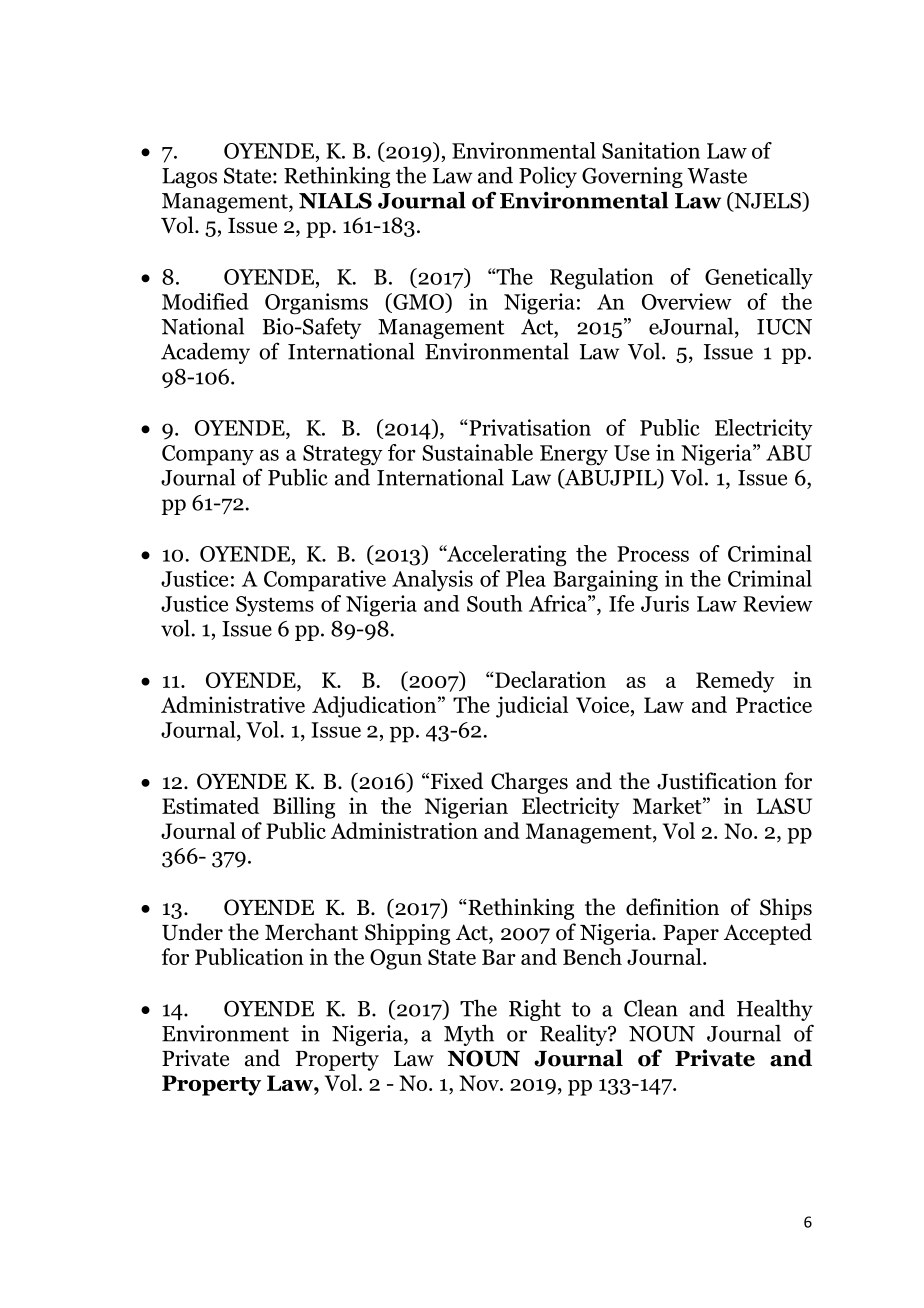 The image size is (924, 1308). Describe the element at coordinates (205, 353) in the screenshot. I see `Academy` at that location.
